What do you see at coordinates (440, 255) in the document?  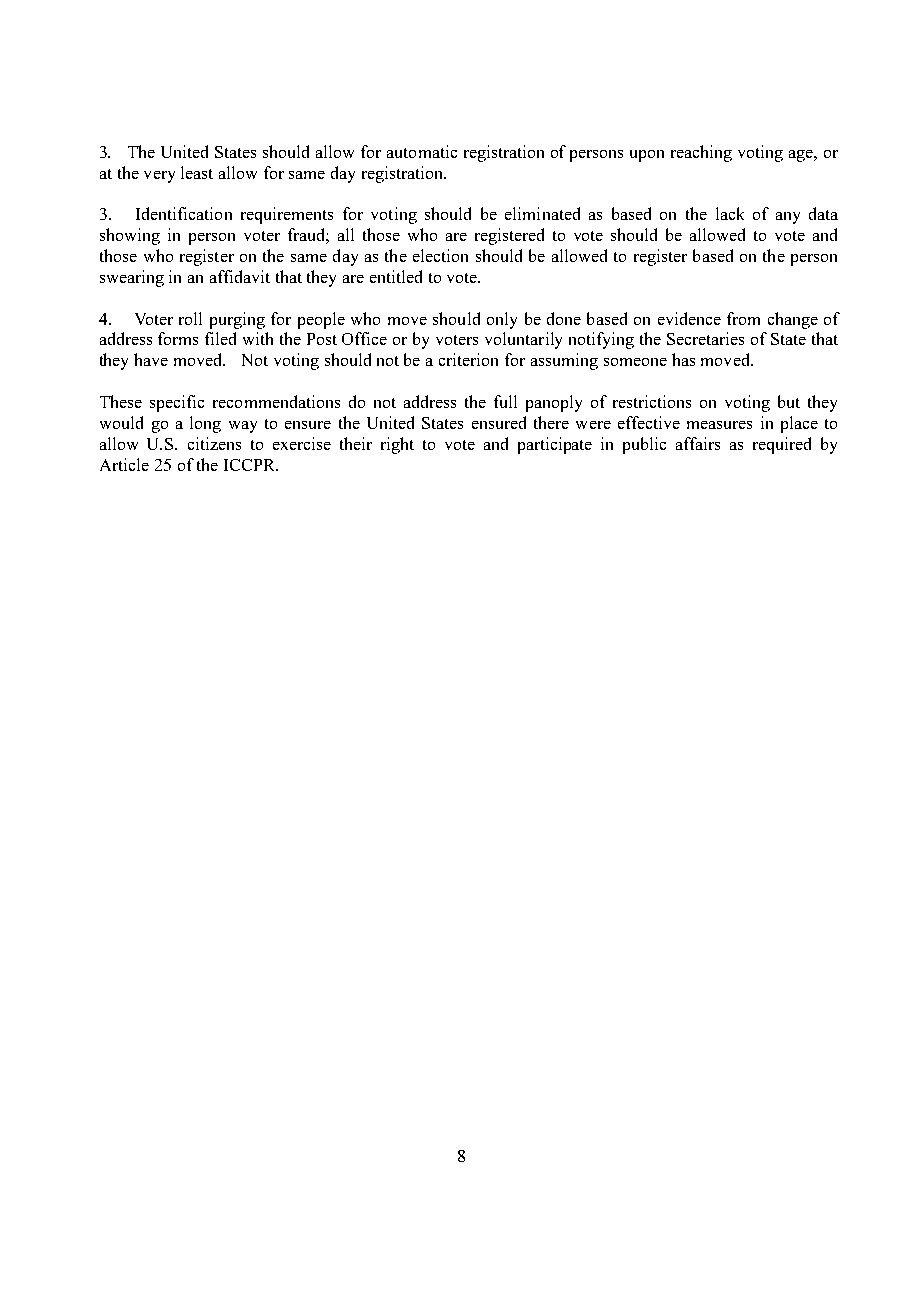 I see `election` at bounding box center [440, 255].
